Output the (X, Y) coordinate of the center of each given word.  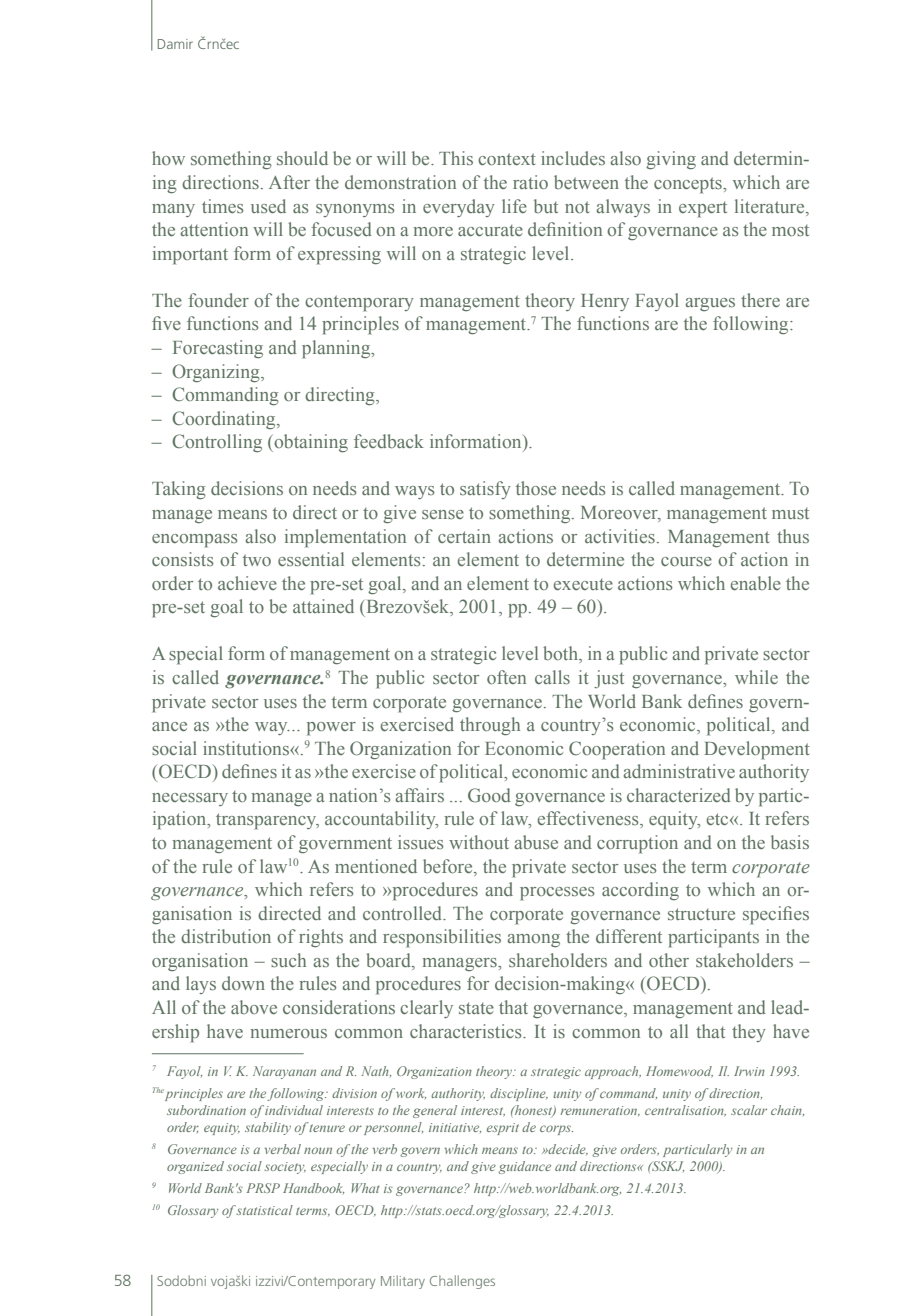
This (456, 158)
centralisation (685, 1111)
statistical (264, 1210)
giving (671, 160)
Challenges (462, 1282)
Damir (175, 44)
